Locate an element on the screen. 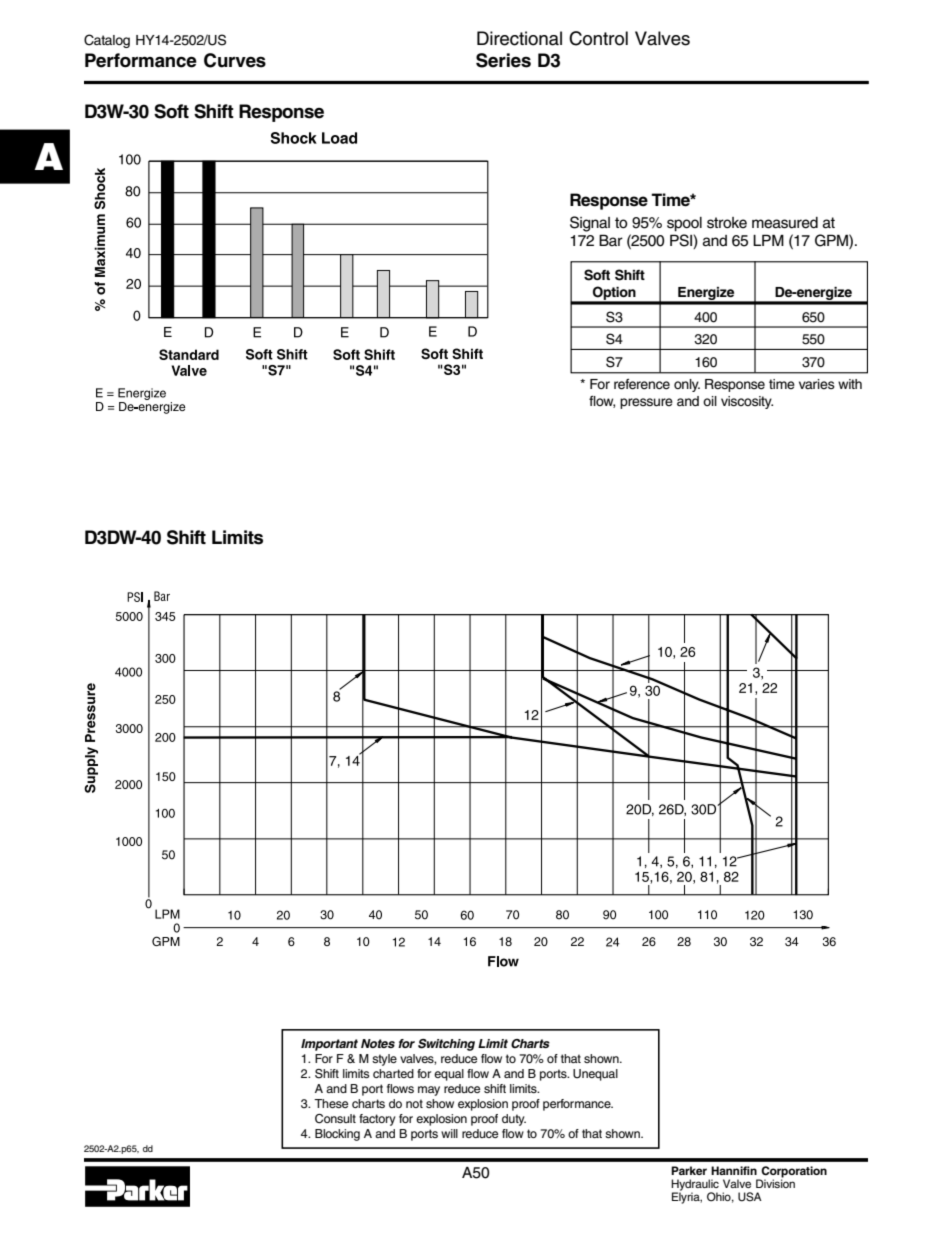 The height and width of the screenshot is (1233, 952). pressure is located at coordinates (646, 403).
